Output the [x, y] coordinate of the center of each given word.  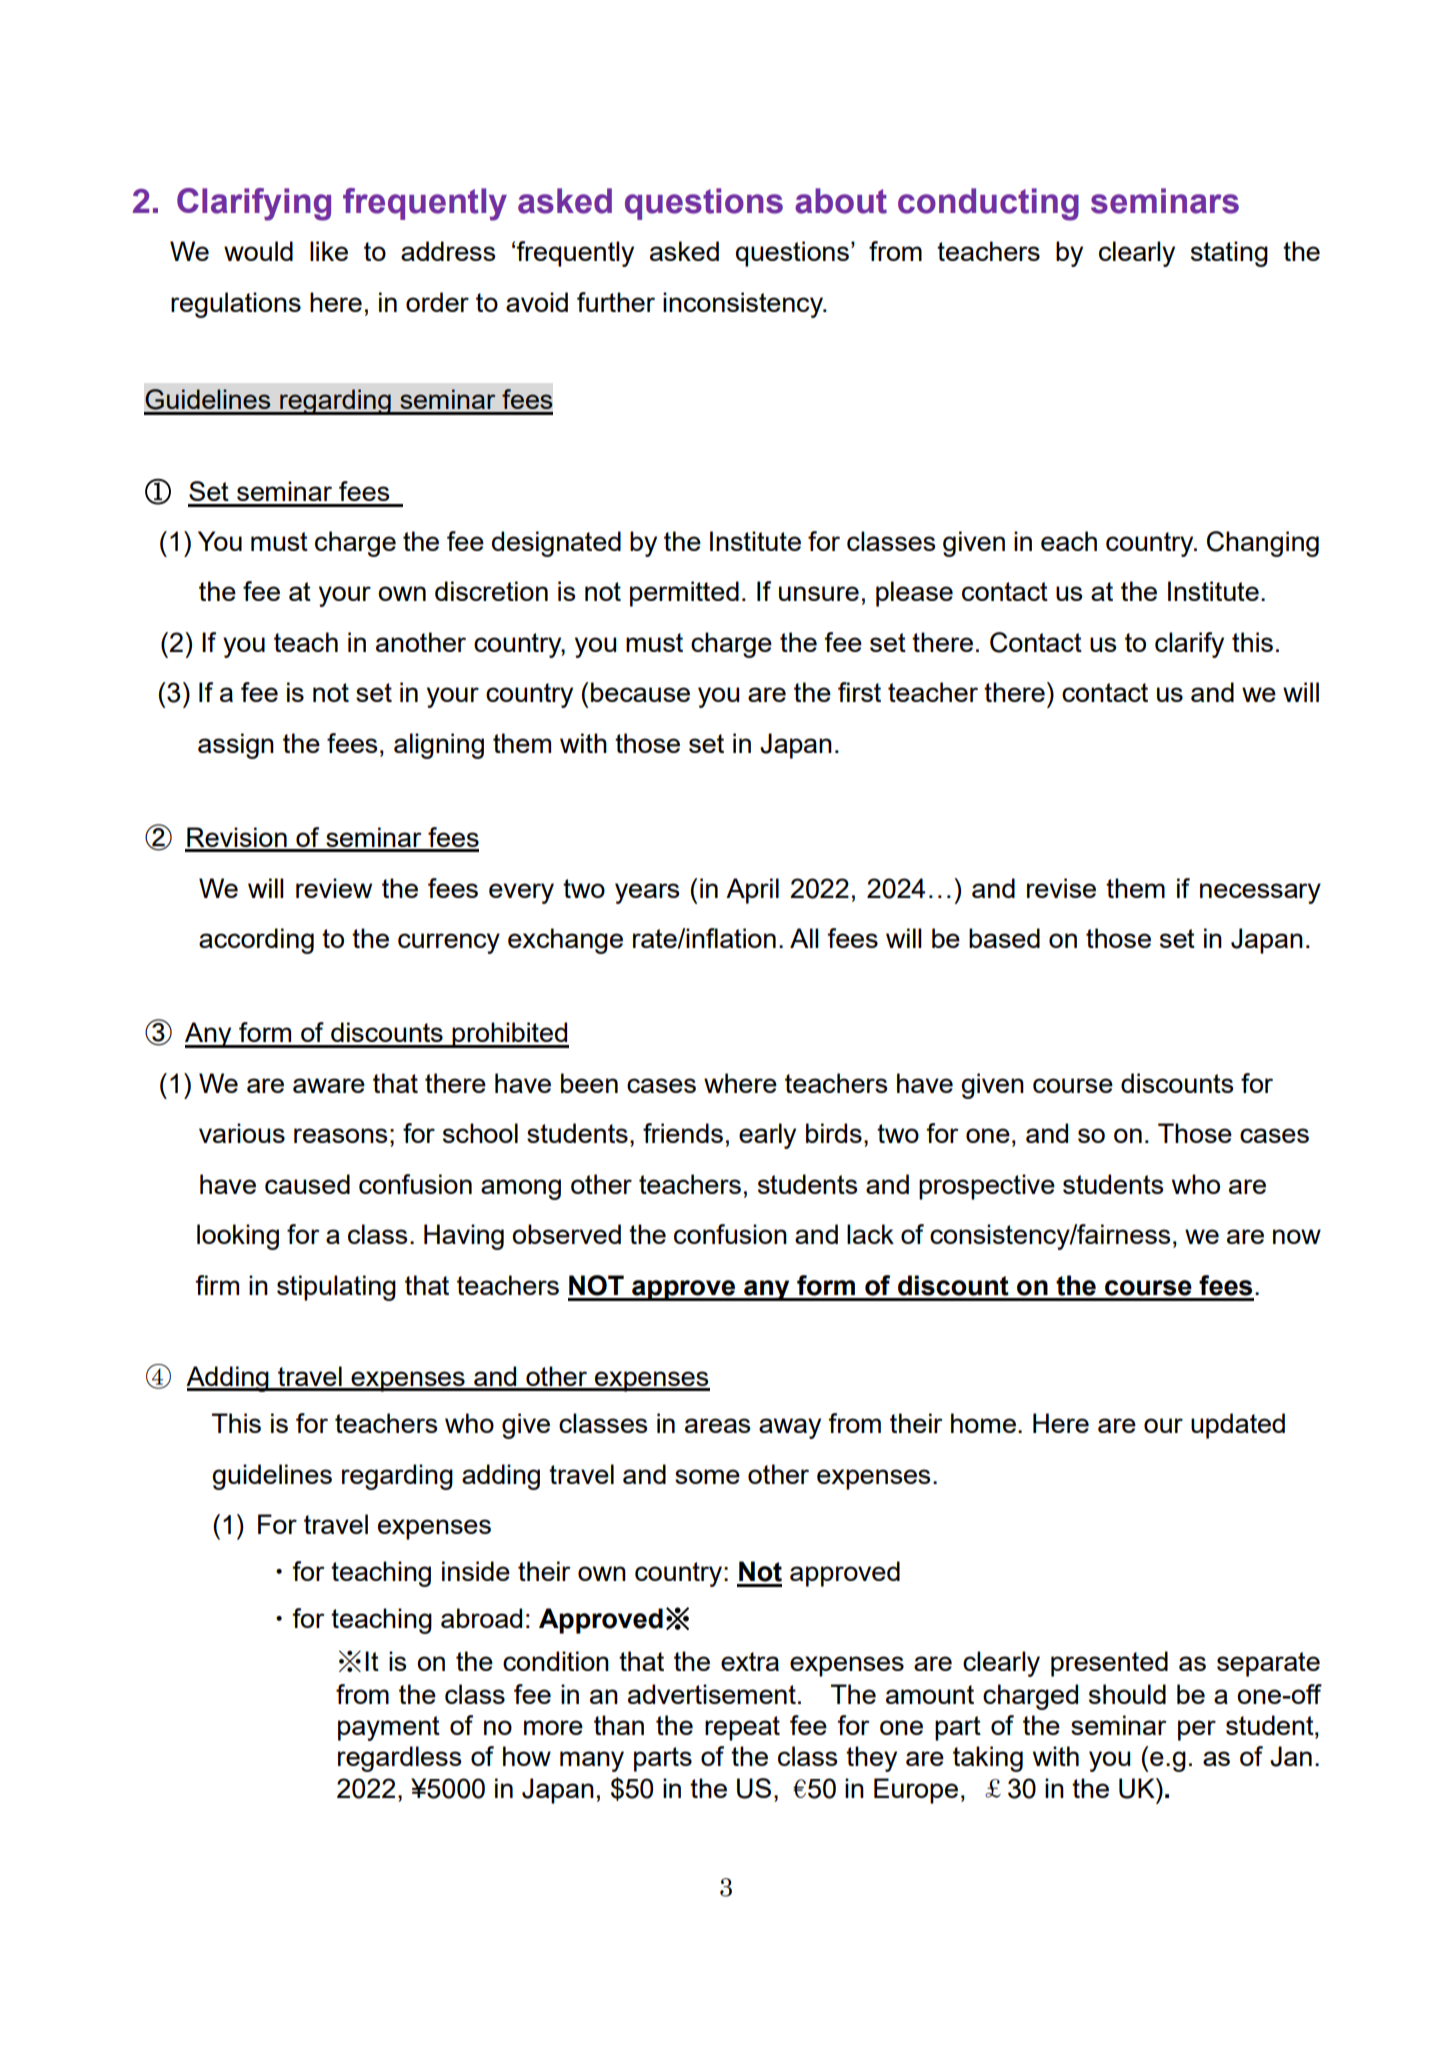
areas [717, 1425]
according [256, 941]
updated [1238, 1426]
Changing [1263, 544]
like [329, 251]
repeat [742, 1728]
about [841, 201]
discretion [491, 591]
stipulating [336, 1288]
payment [389, 1728]
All [804, 938]
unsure [819, 593]
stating [1229, 254]
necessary [1260, 893]
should [1127, 1694]
